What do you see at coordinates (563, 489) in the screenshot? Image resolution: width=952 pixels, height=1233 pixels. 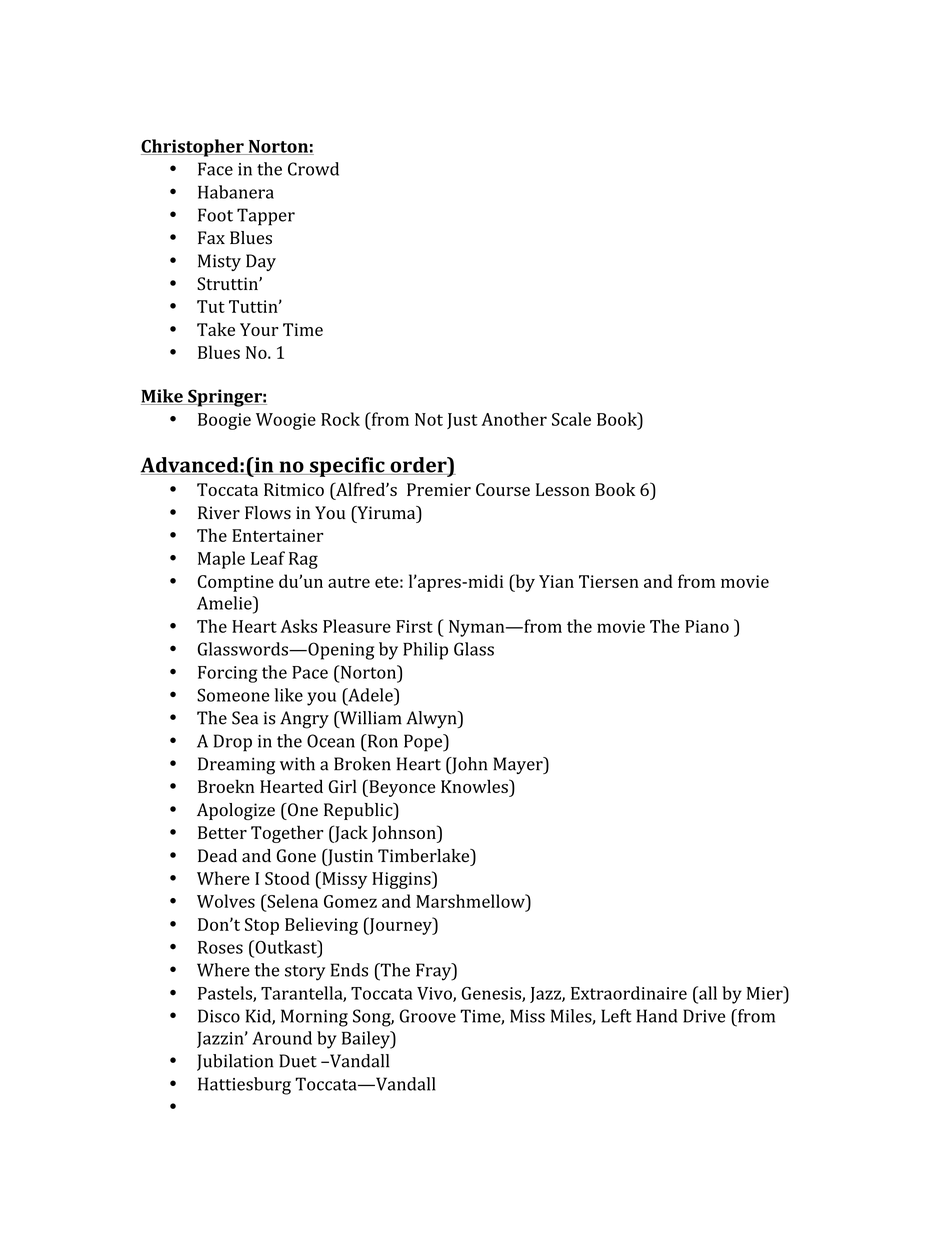 I see `Lesson` at bounding box center [563, 489].
